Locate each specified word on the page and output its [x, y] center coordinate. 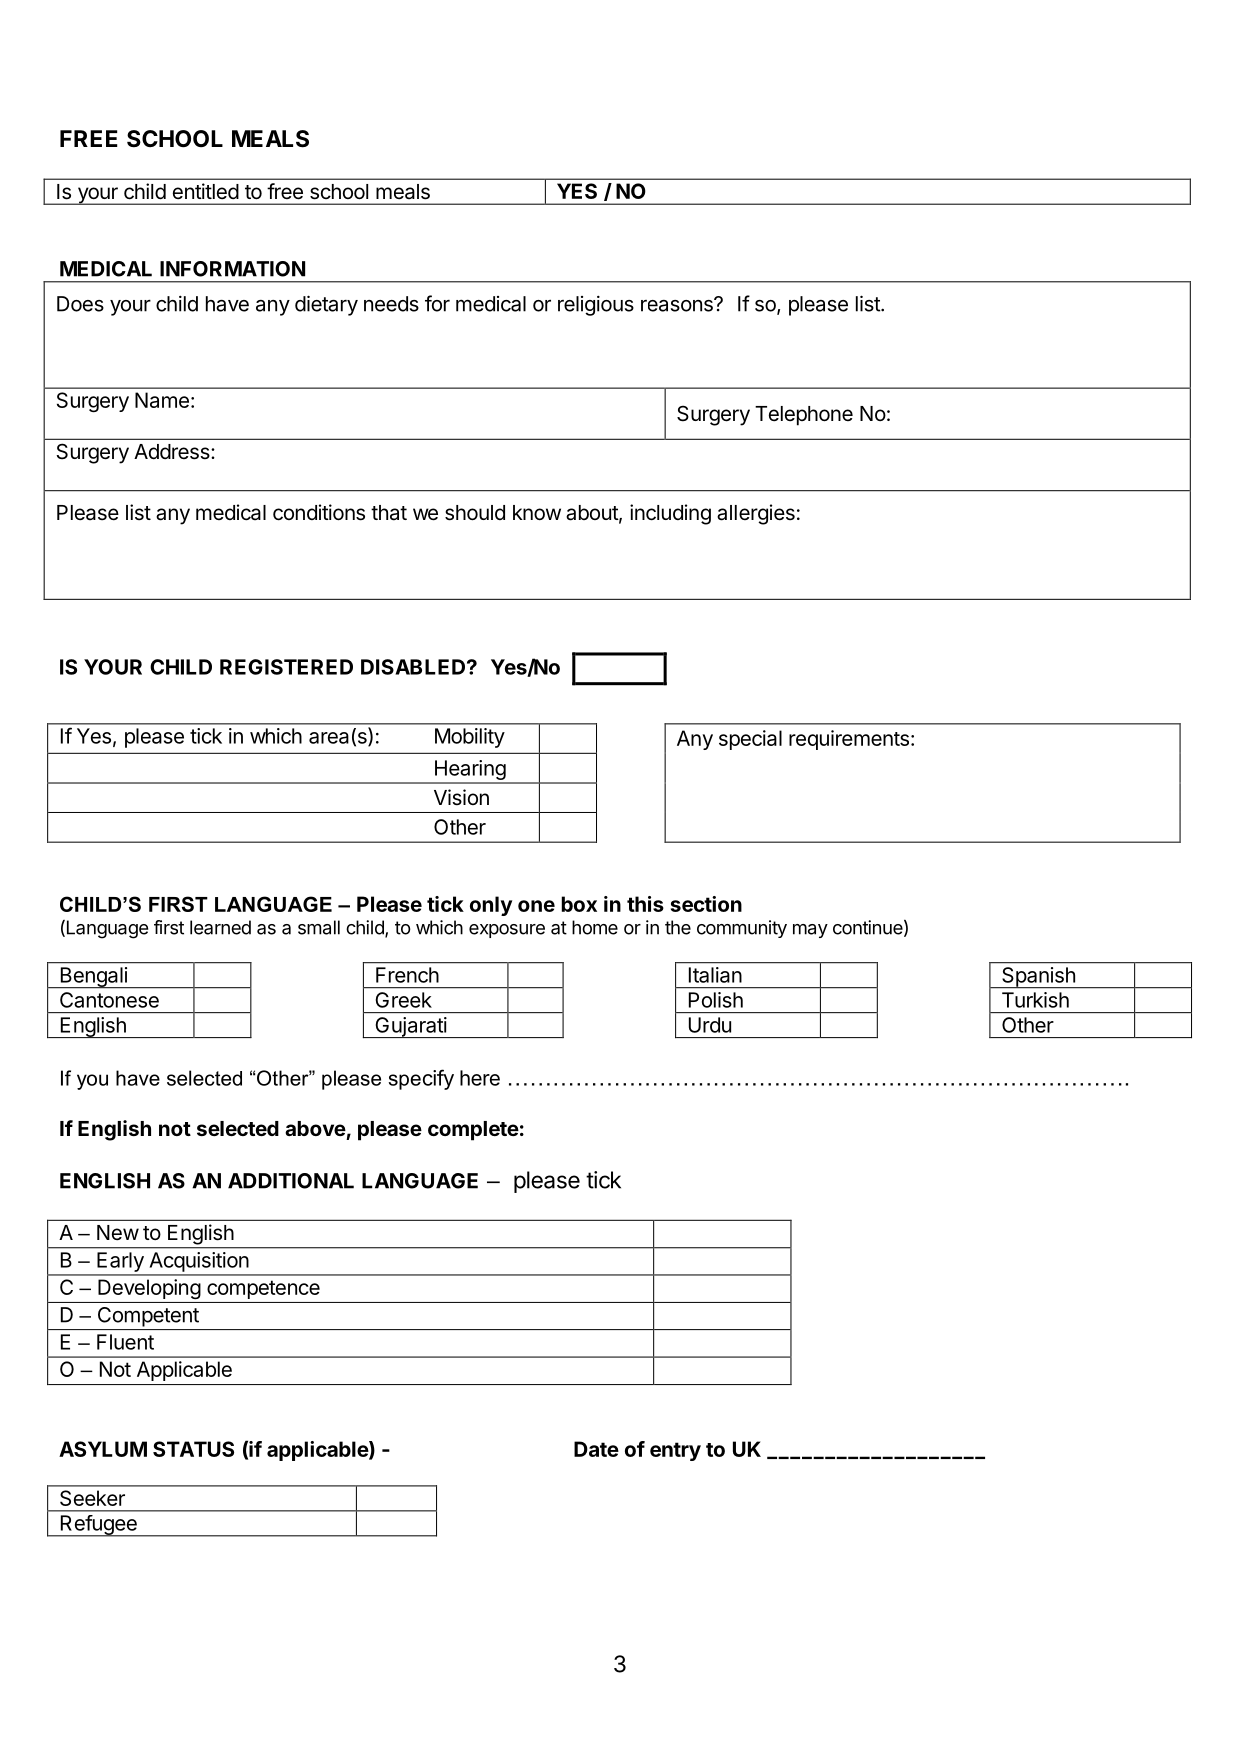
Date [596, 1449]
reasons [678, 305]
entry [675, 1451]
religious [596, 305]
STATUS [193, 1449]
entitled [206, 191]
